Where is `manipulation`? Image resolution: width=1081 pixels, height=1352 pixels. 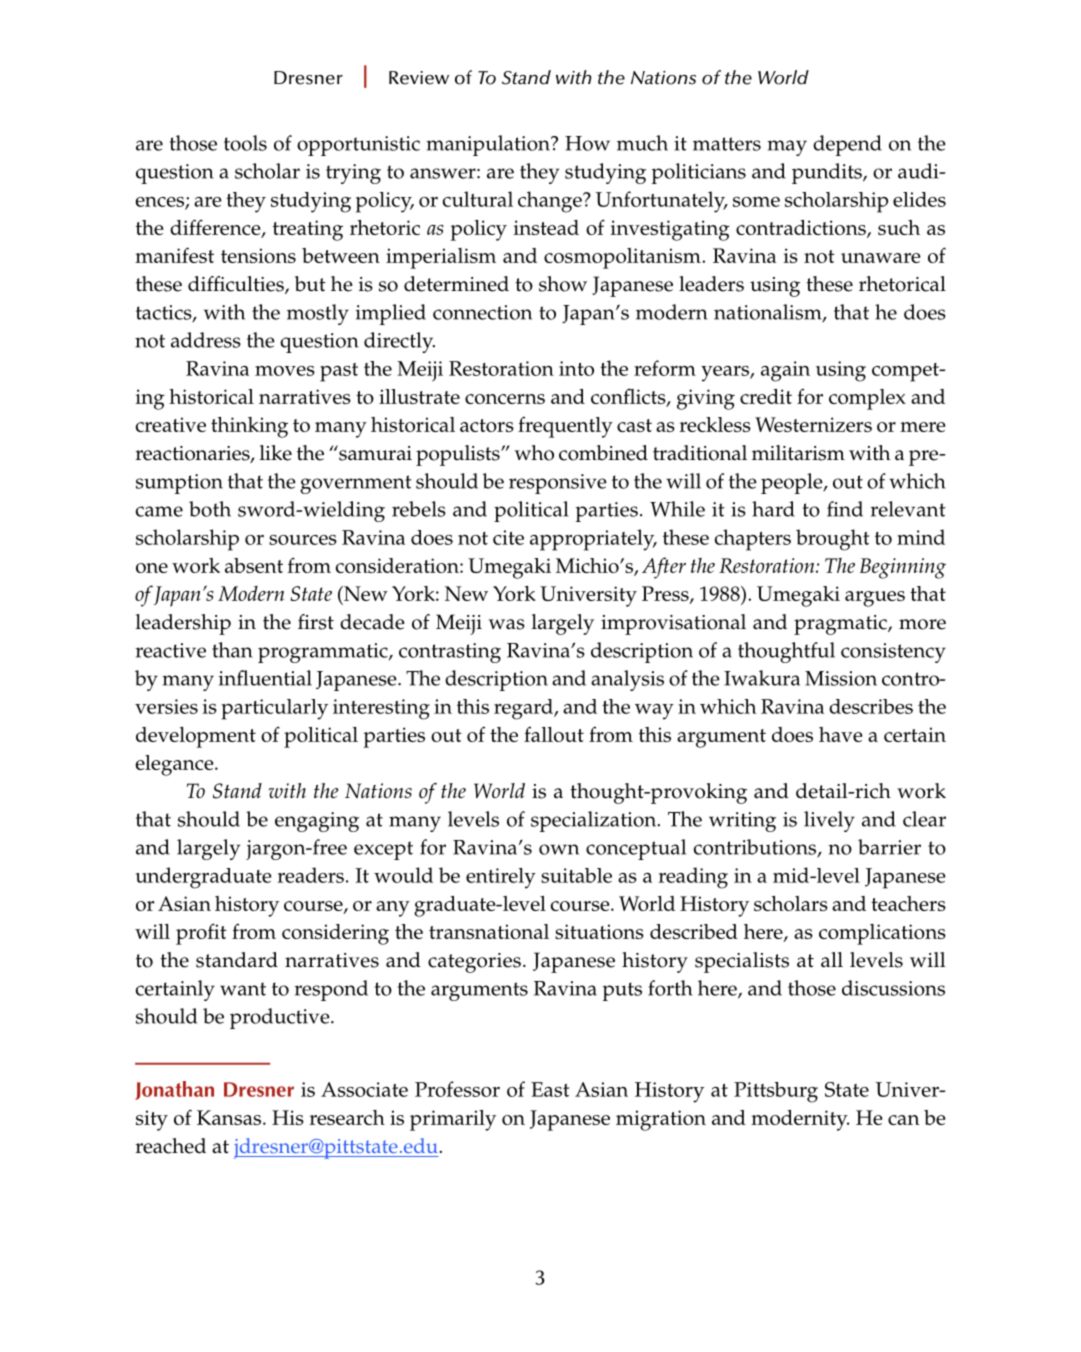 manipulation is located at coordinates (489, 145).
